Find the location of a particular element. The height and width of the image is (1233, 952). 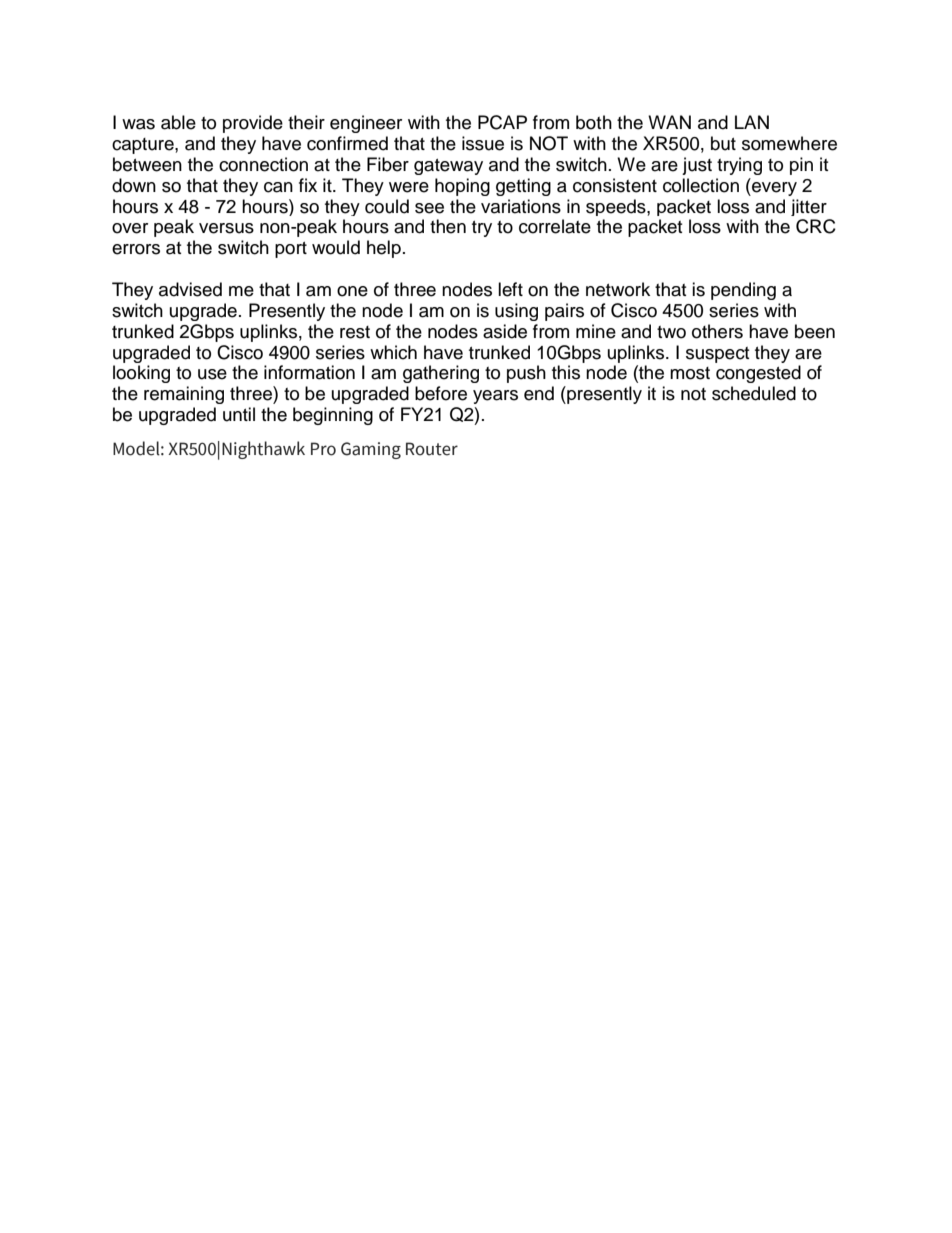

left is located at coordinates (510, 289).
